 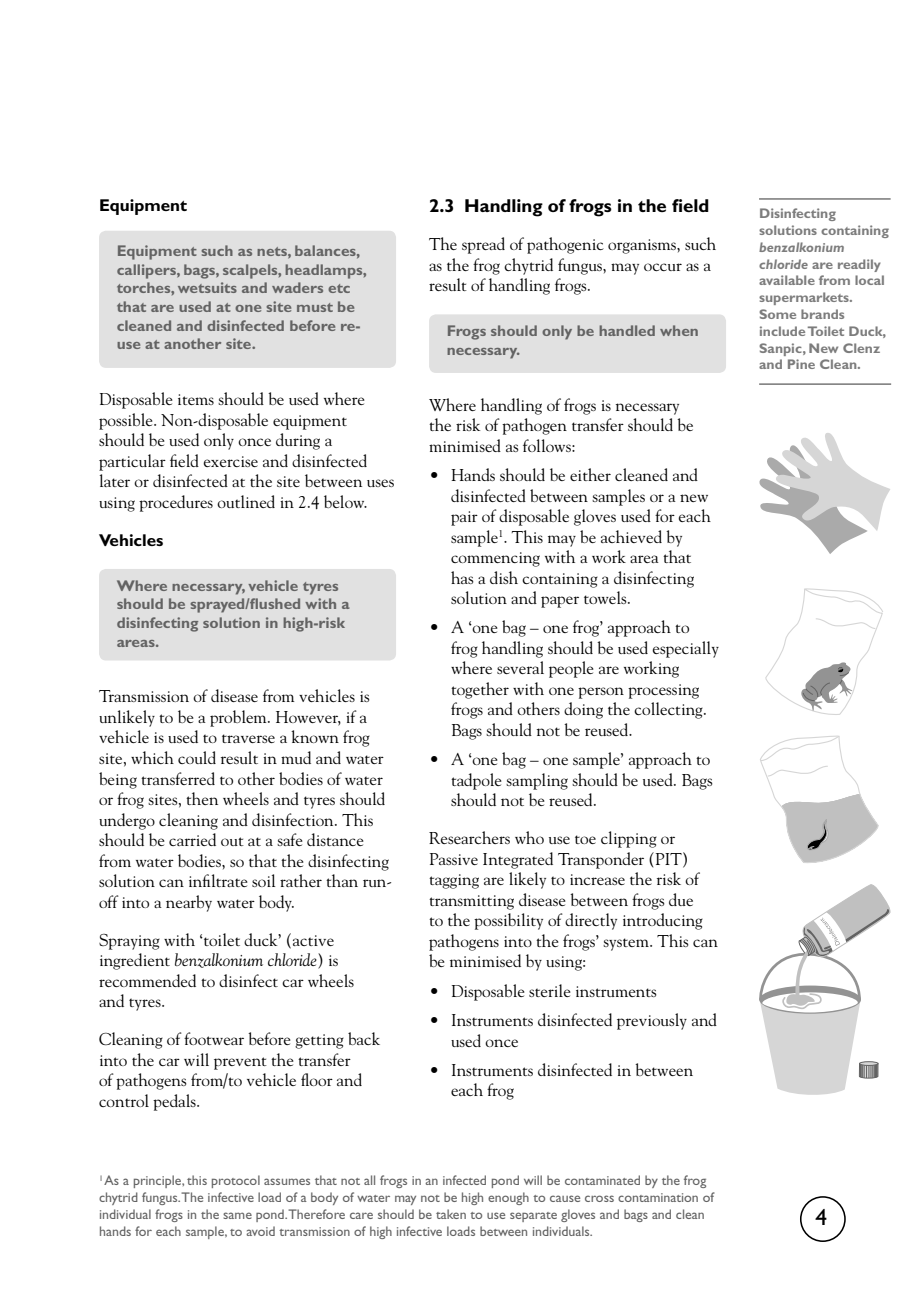 I want to click on spread, so click(x=483, y=245).
